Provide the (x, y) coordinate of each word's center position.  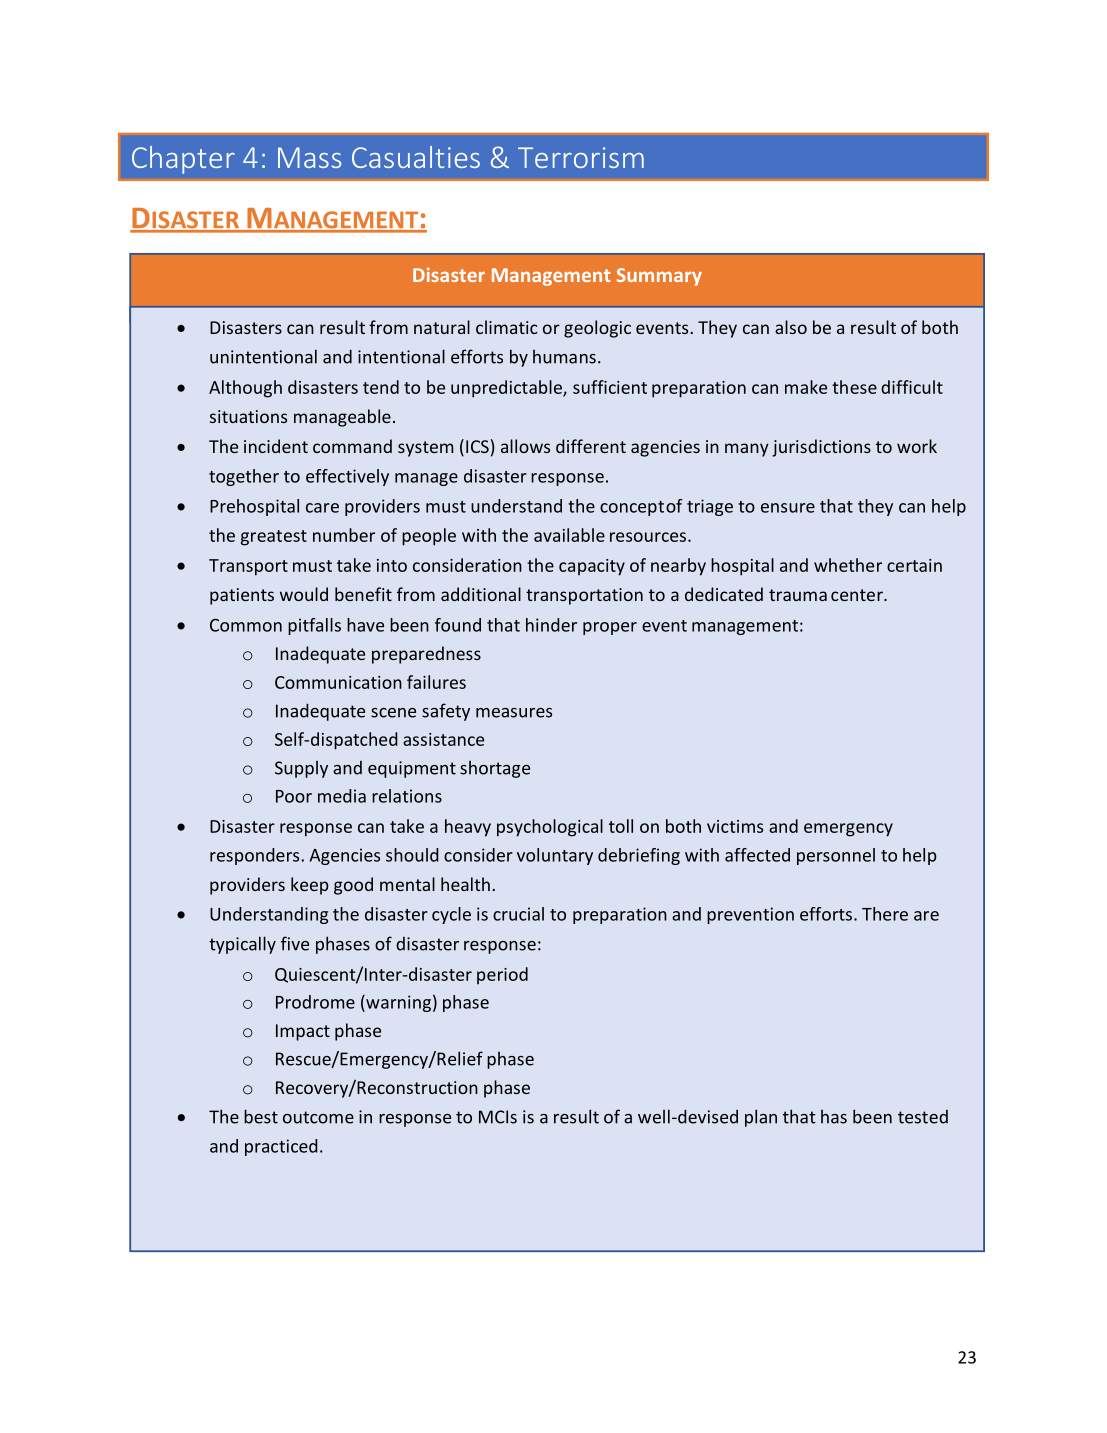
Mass (309, 157)
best (261, 1116)
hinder (551, 625)
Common (246, 625)
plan (761, 1118)
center (858, 595)
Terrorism (581, 157)
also (791, 327)
